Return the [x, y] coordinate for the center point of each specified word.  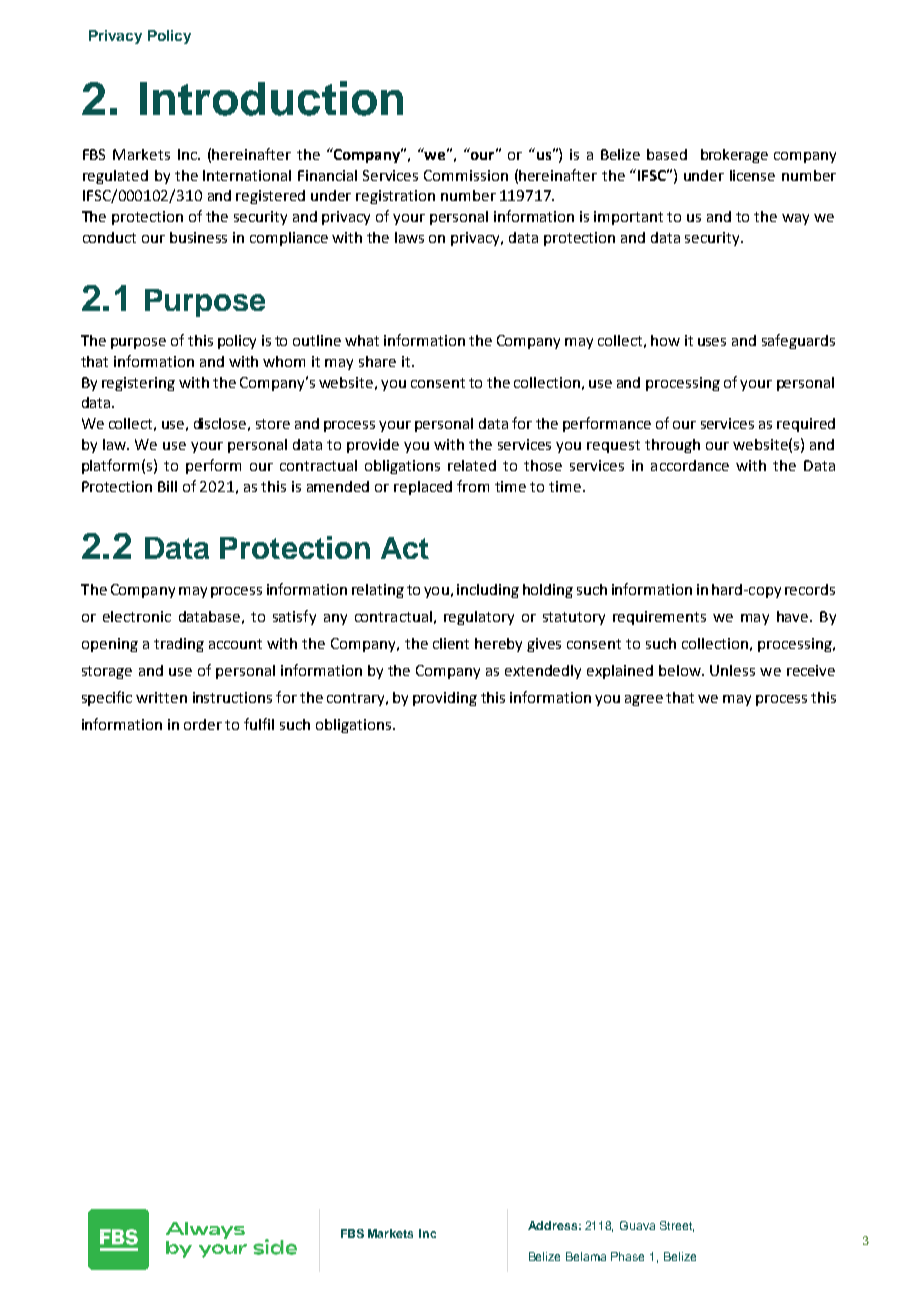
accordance [690, 465]
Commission [466, 175]
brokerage [734, 156]
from [473, 486]
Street [677, 1226]
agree [644, 700]
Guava [637, 1225]
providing [445, 699]
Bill [167, 486]
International [247, 175]
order [203, 724]
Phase [627, 1256]
